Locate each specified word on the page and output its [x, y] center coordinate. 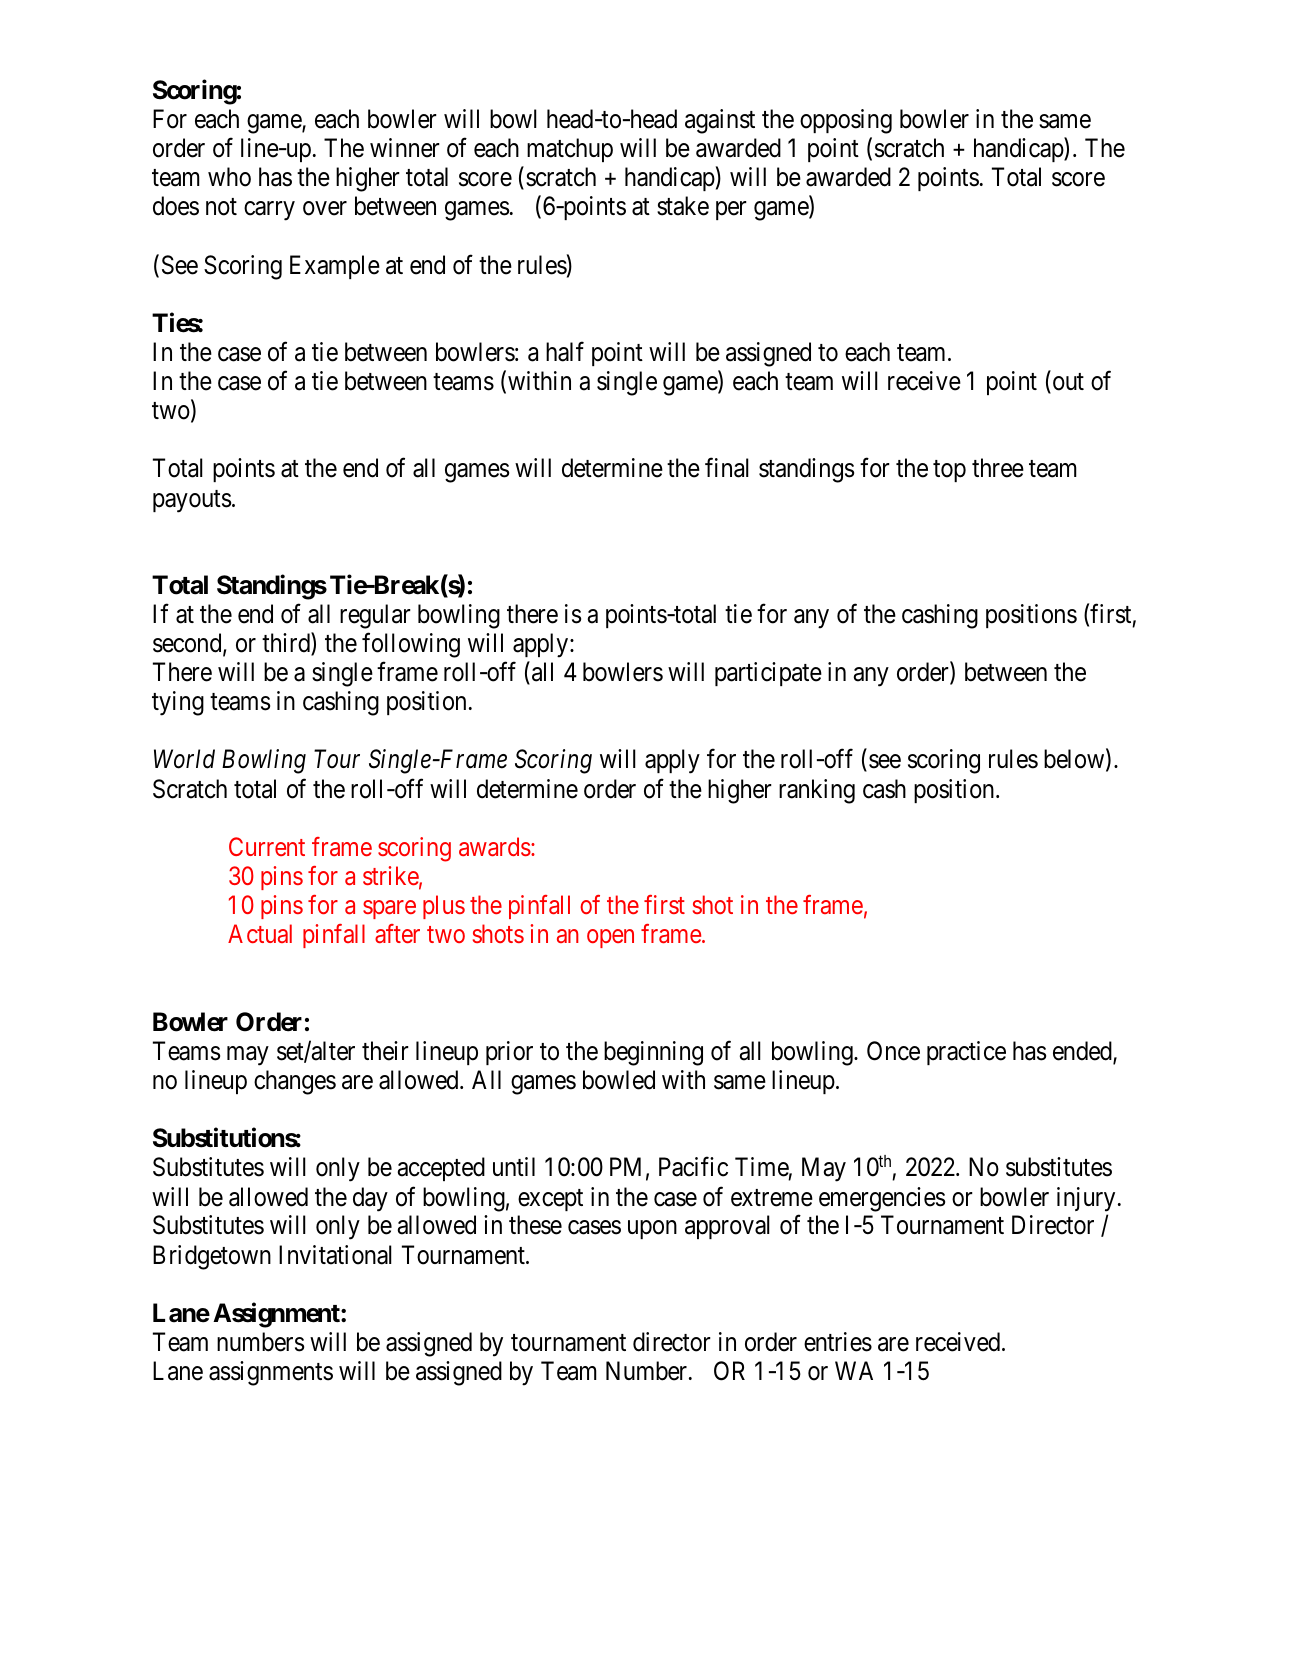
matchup [570, 150]
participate [768, 674]
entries [838, 1342]
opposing [846, 121]
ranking [817, 791]
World [184, 759]
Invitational [335, 1255]
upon [652, 1230]
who [229, 177]
